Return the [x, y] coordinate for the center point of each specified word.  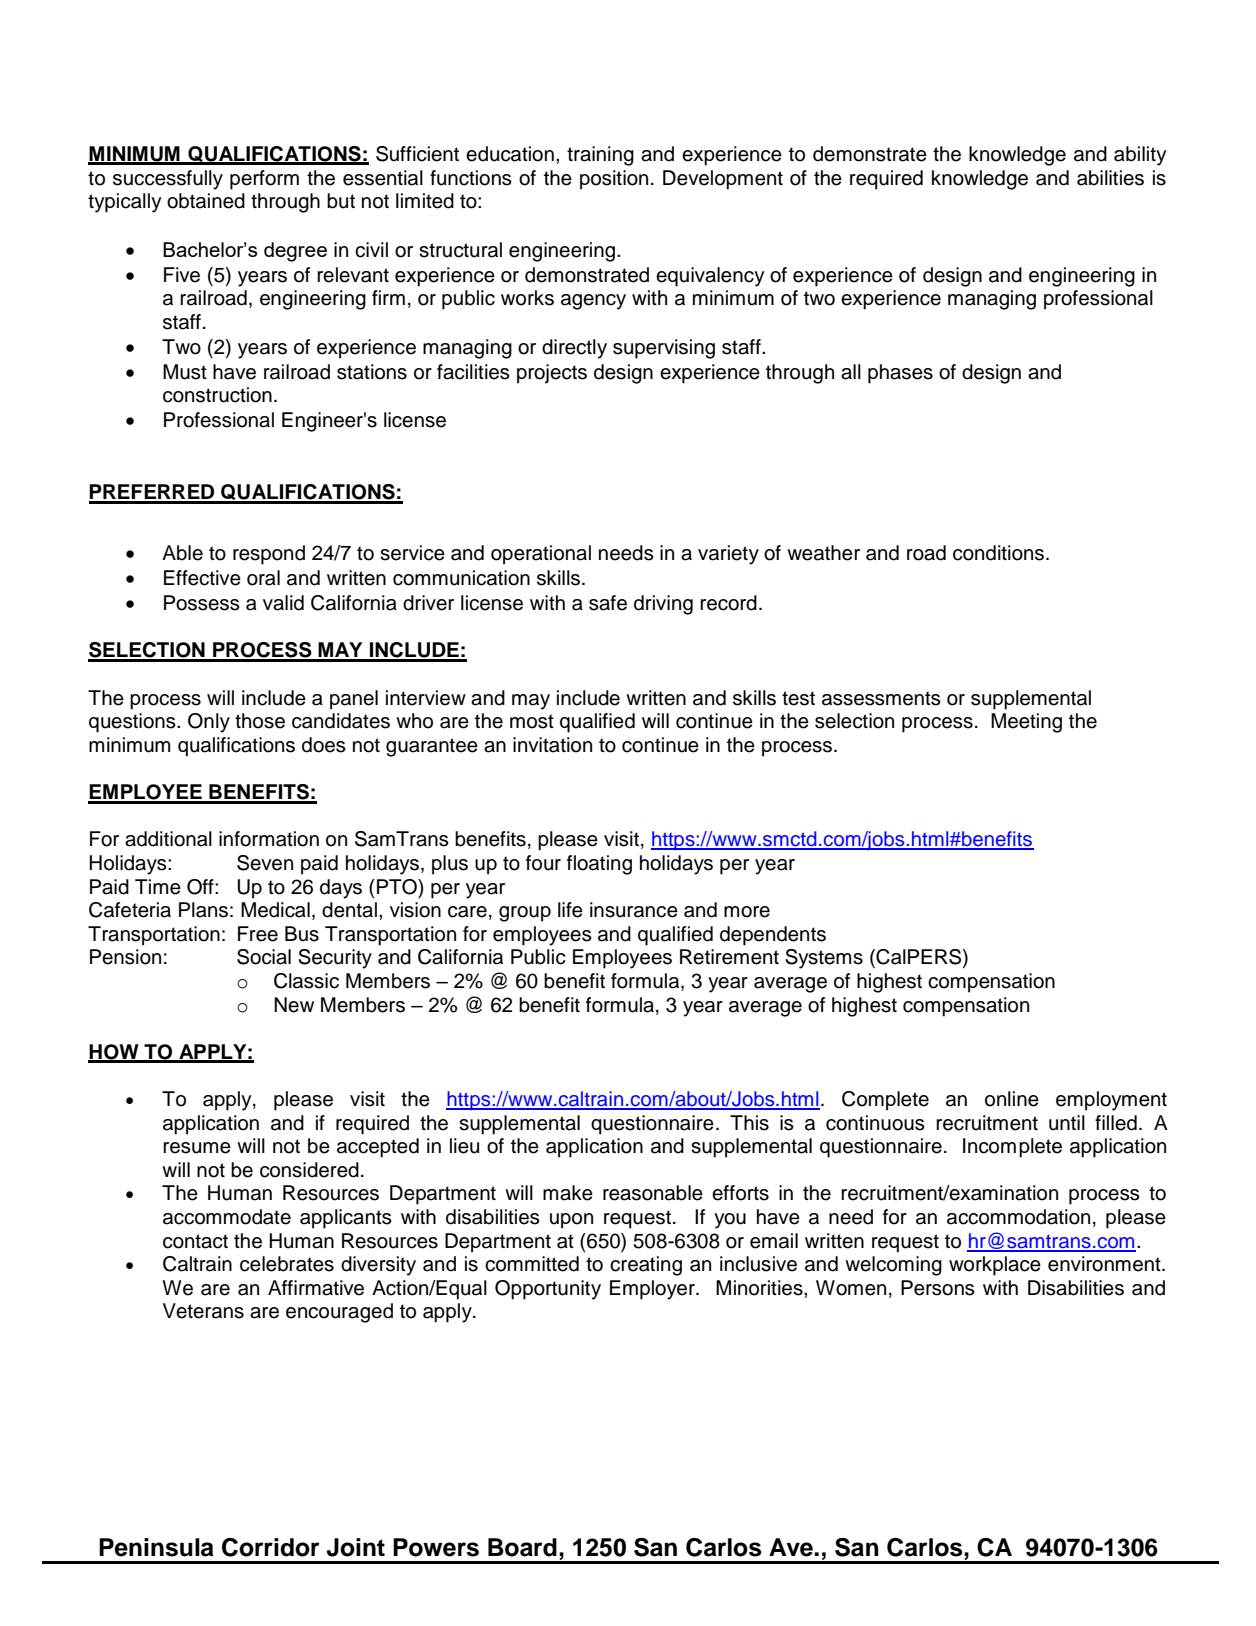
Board [522, 1547]
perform [264, 180]
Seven [265, 863]
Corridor [270, 1547]
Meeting [1026, 723]
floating [599, 865]
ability [1140, 156]
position [614, 180]
